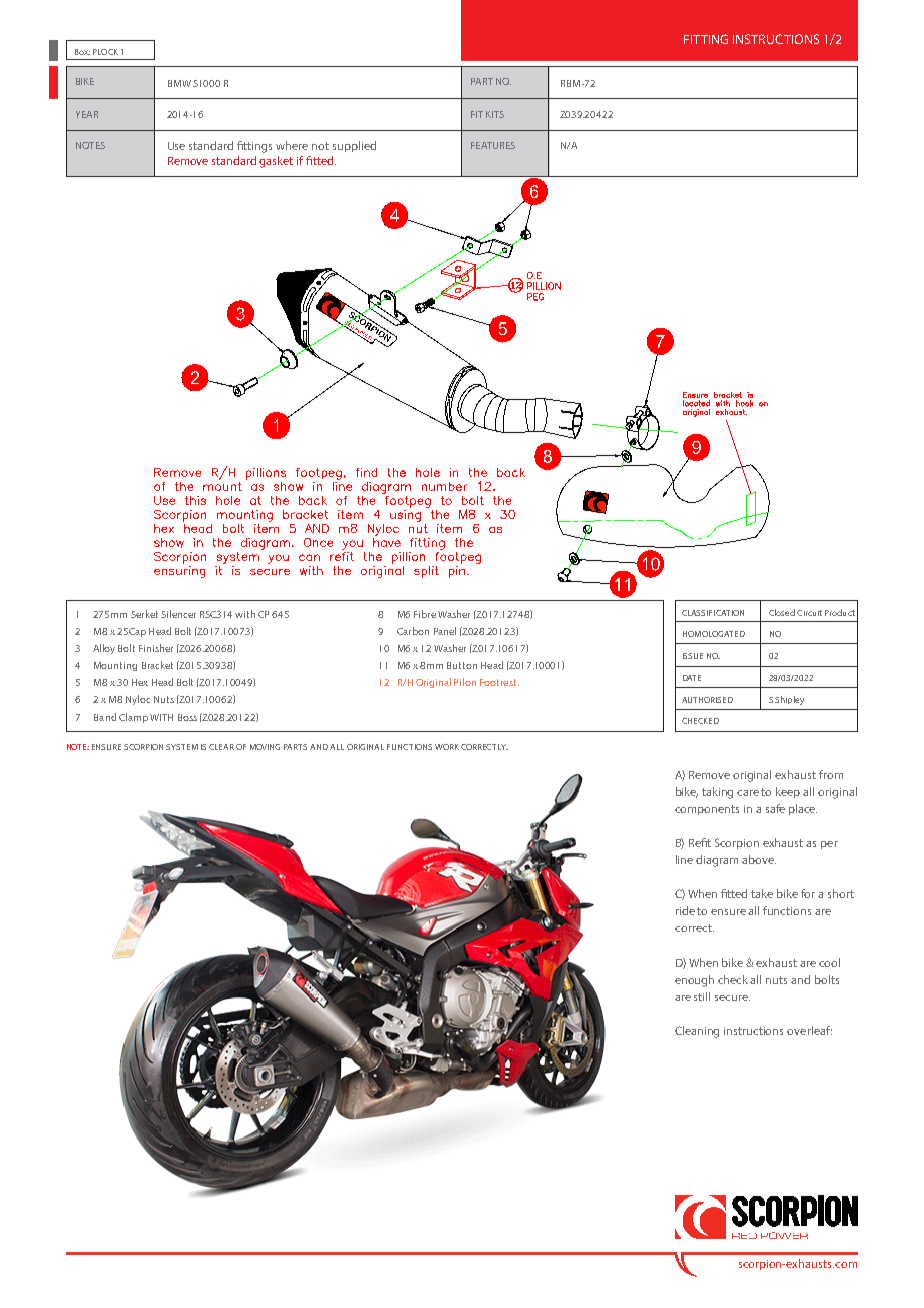 Image resolution: width=924 pixels, height=1308 pixels. Describe the element at coordinates (694, 981) in the screenshot. I see `enough` at that location.
